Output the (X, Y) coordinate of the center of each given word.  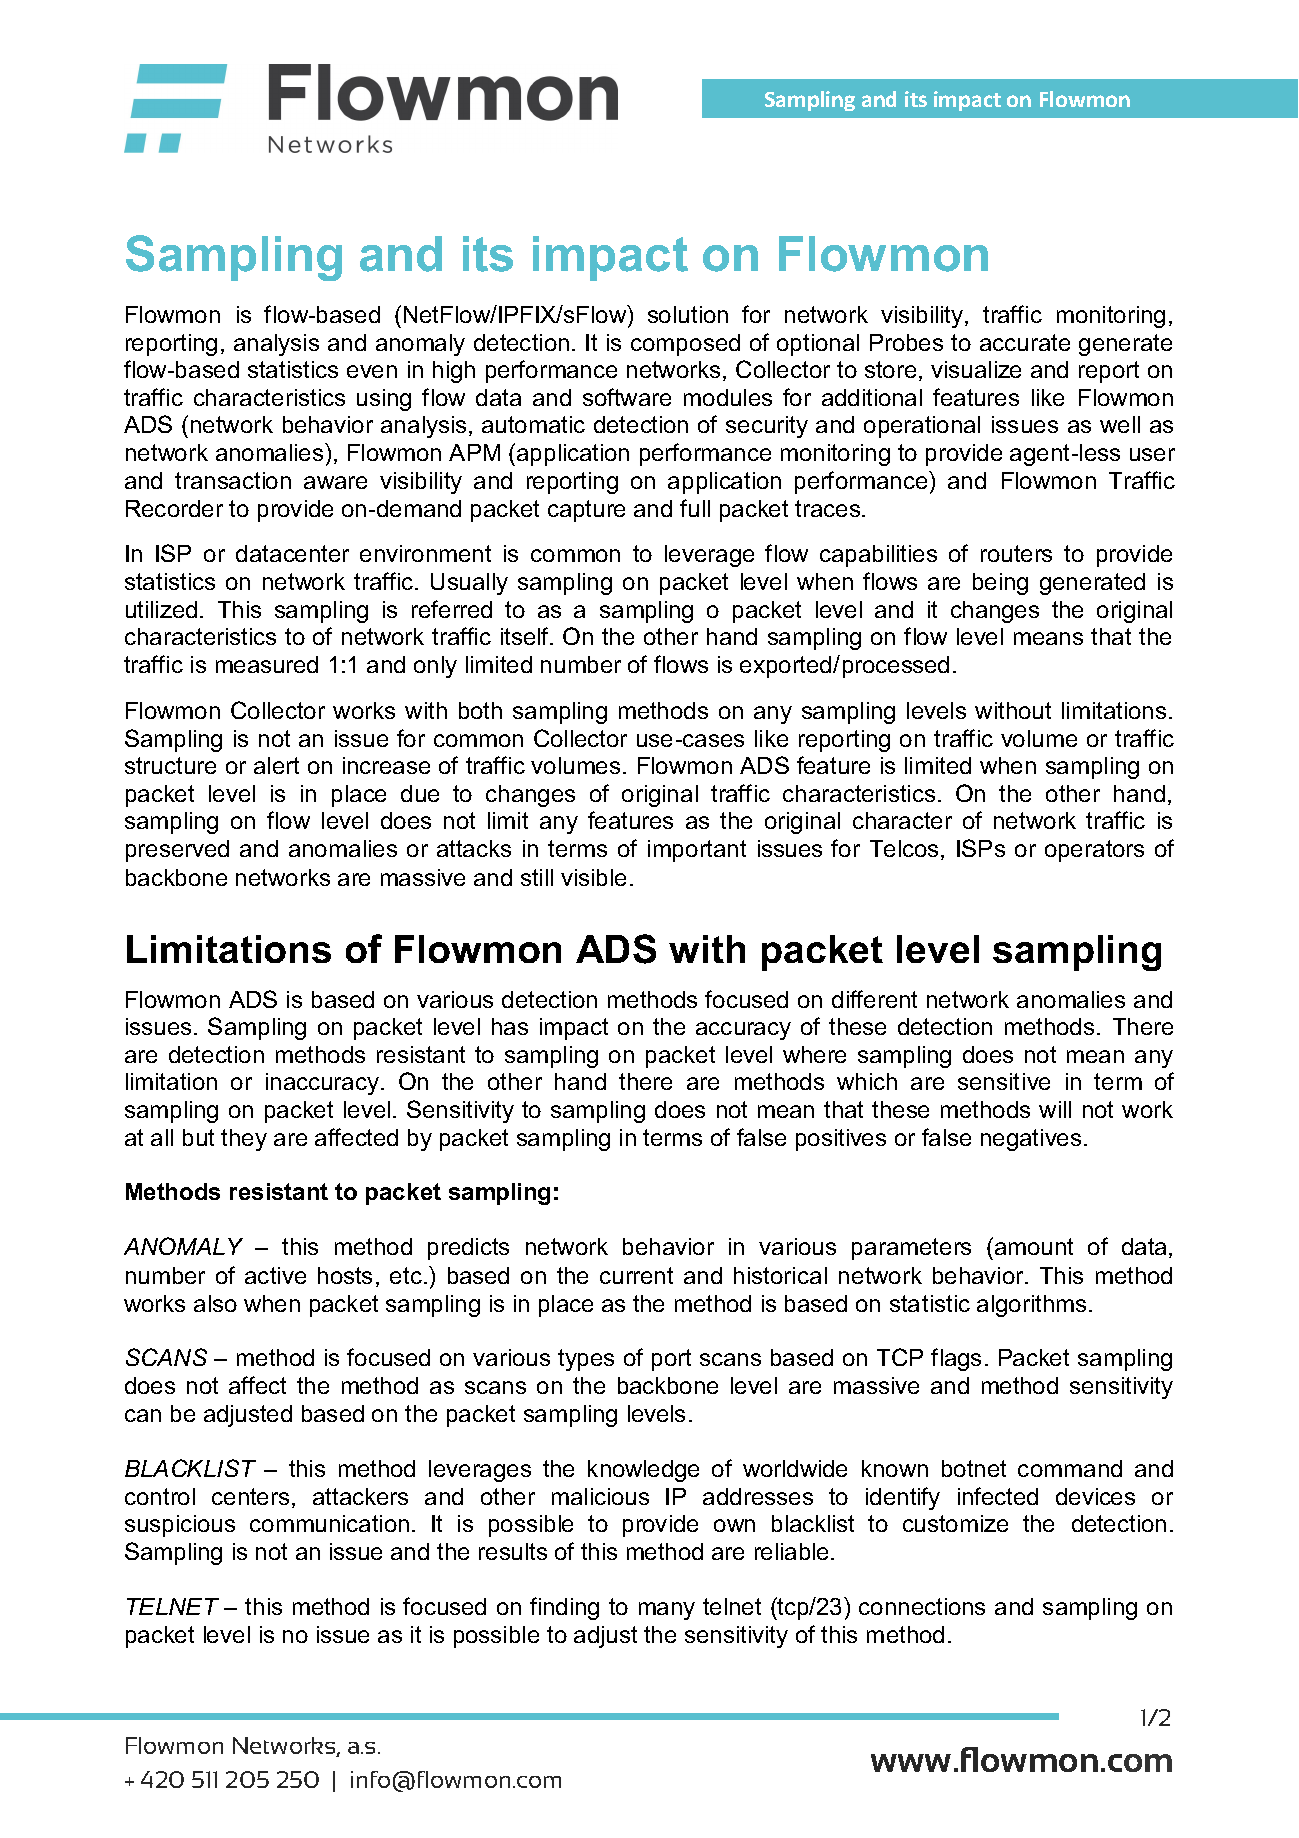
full (695, 508)
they (244, 1140)
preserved (177, 851)
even (372, 371)
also (215, 1303)
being (1000, 584)
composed (685, 345)
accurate (1025, 342)
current (636, 1275)
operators (1094, 851)
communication (329, 1523)
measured (267, 664)
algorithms (1031, 1306)
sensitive (1004, 1081)
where (814, 1054)
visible (593, 877)
